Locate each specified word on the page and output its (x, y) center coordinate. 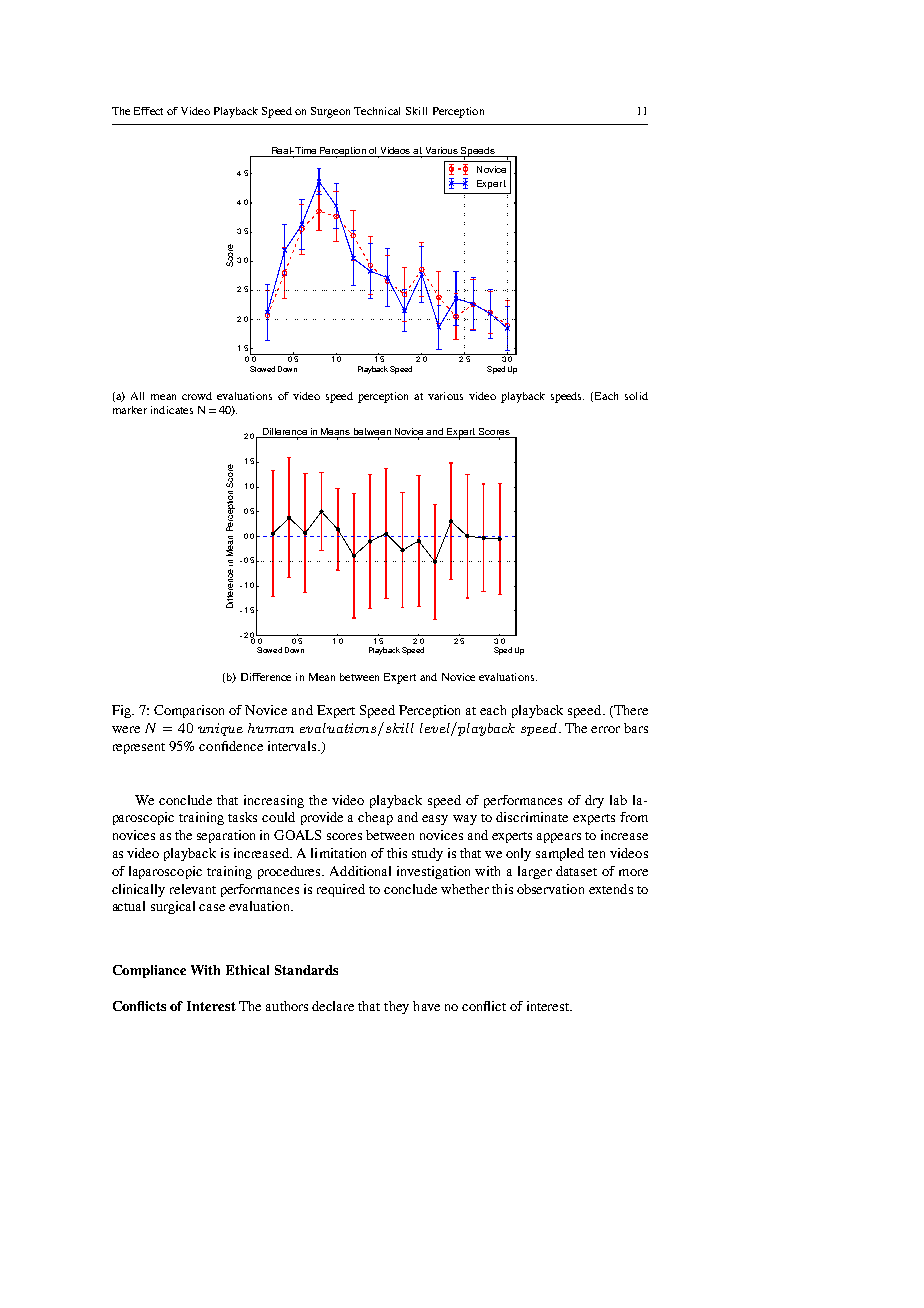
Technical (377, 111)
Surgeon (330, 112)
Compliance (149, 971)
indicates (172, 410)
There (630, 711)
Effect (148, 111)
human (271, 728)
